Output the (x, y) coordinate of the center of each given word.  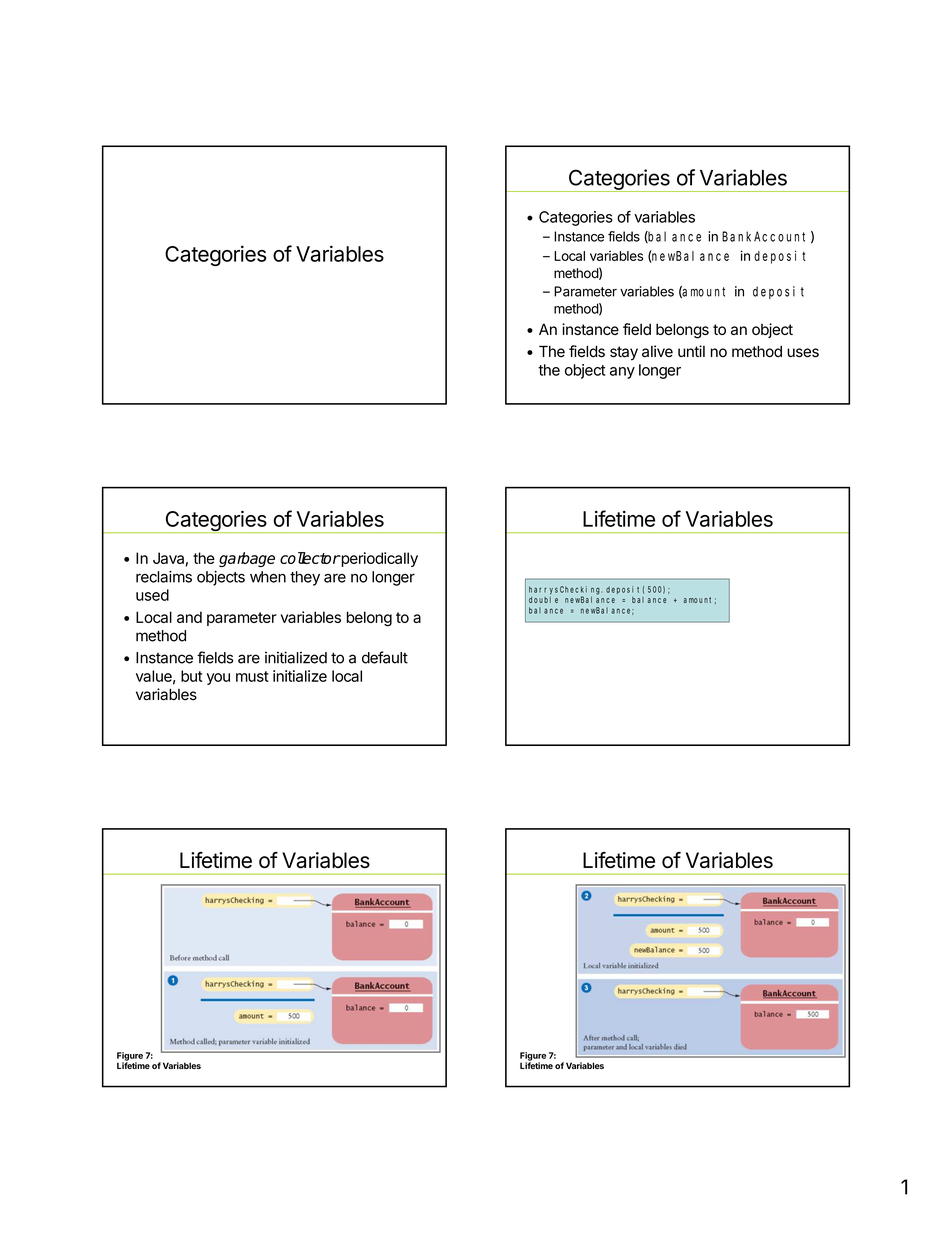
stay (624, 353)
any (622, 373)
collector (310, 558)
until (691, 351)
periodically (378, 559)
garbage (247, 559)
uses (803, 353)
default (385, 657)
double (543, 600)
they (305, 578)
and (189, 617)
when (268, 577)
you (218, 679)
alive (657, 351)
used (152, 595)
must (252, 676)
